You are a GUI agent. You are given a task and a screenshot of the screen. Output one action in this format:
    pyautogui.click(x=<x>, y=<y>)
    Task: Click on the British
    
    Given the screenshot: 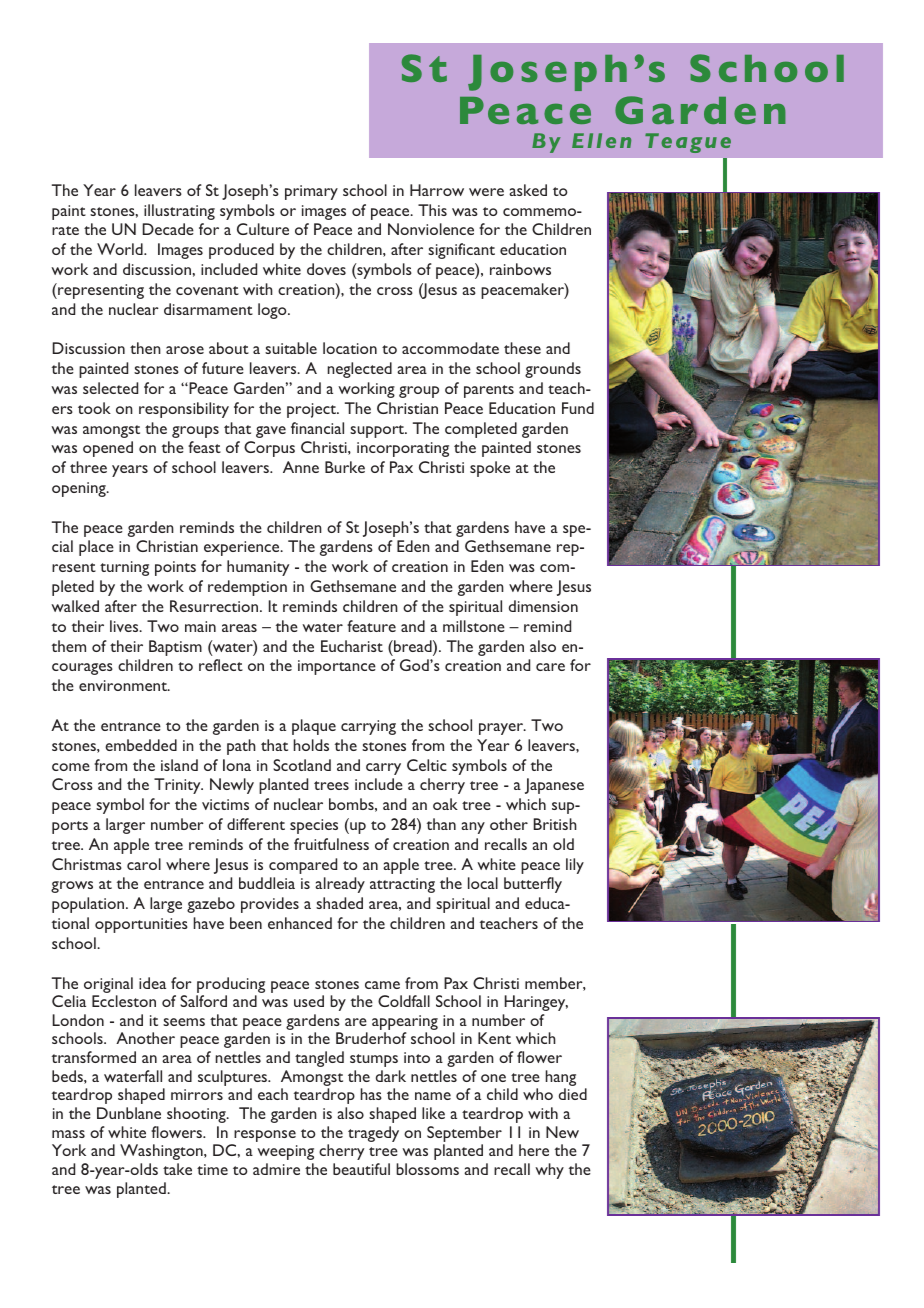 What is the action you would take?
    pyautogui.click(x=555, y=824)
